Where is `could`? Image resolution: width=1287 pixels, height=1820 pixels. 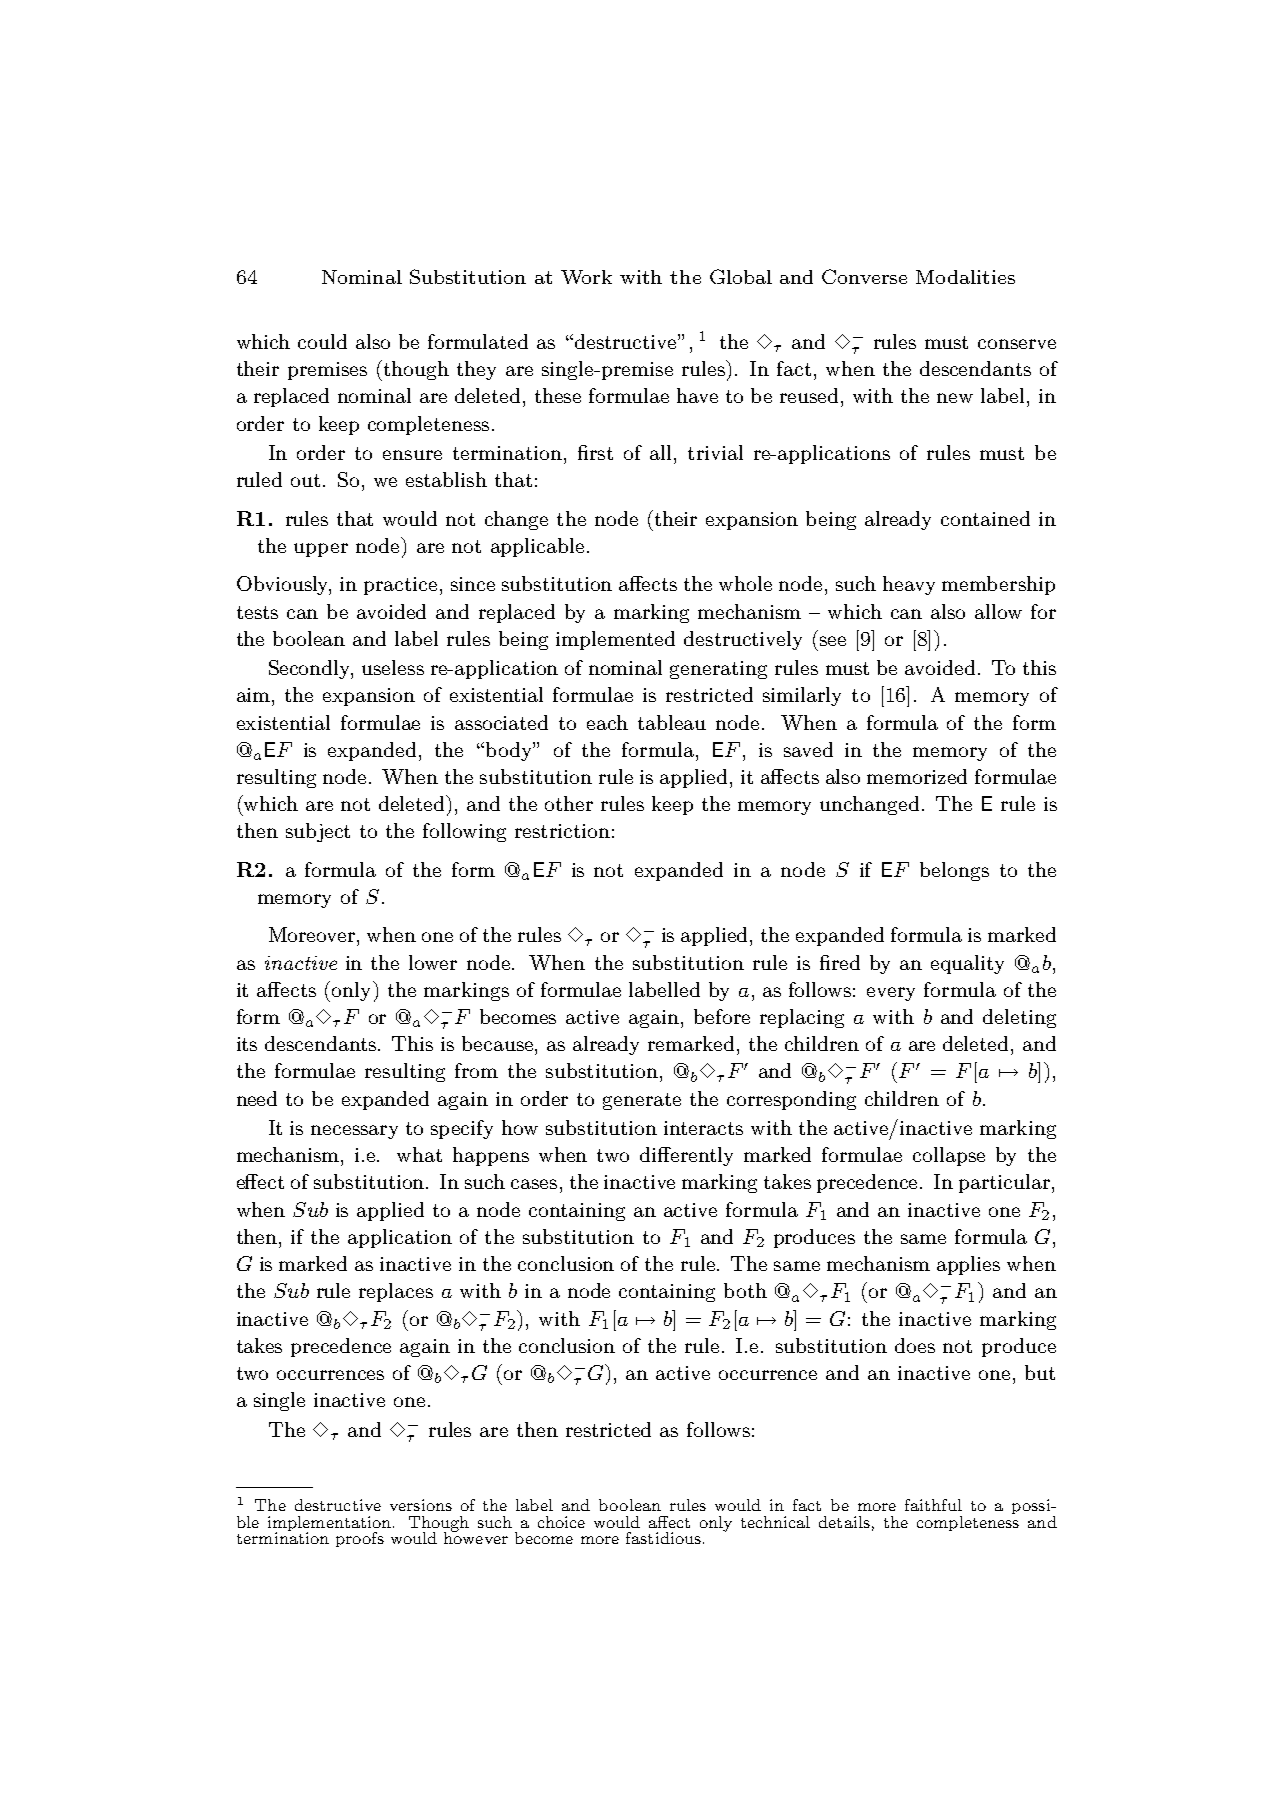
could is located at coordinates (322, 341).
